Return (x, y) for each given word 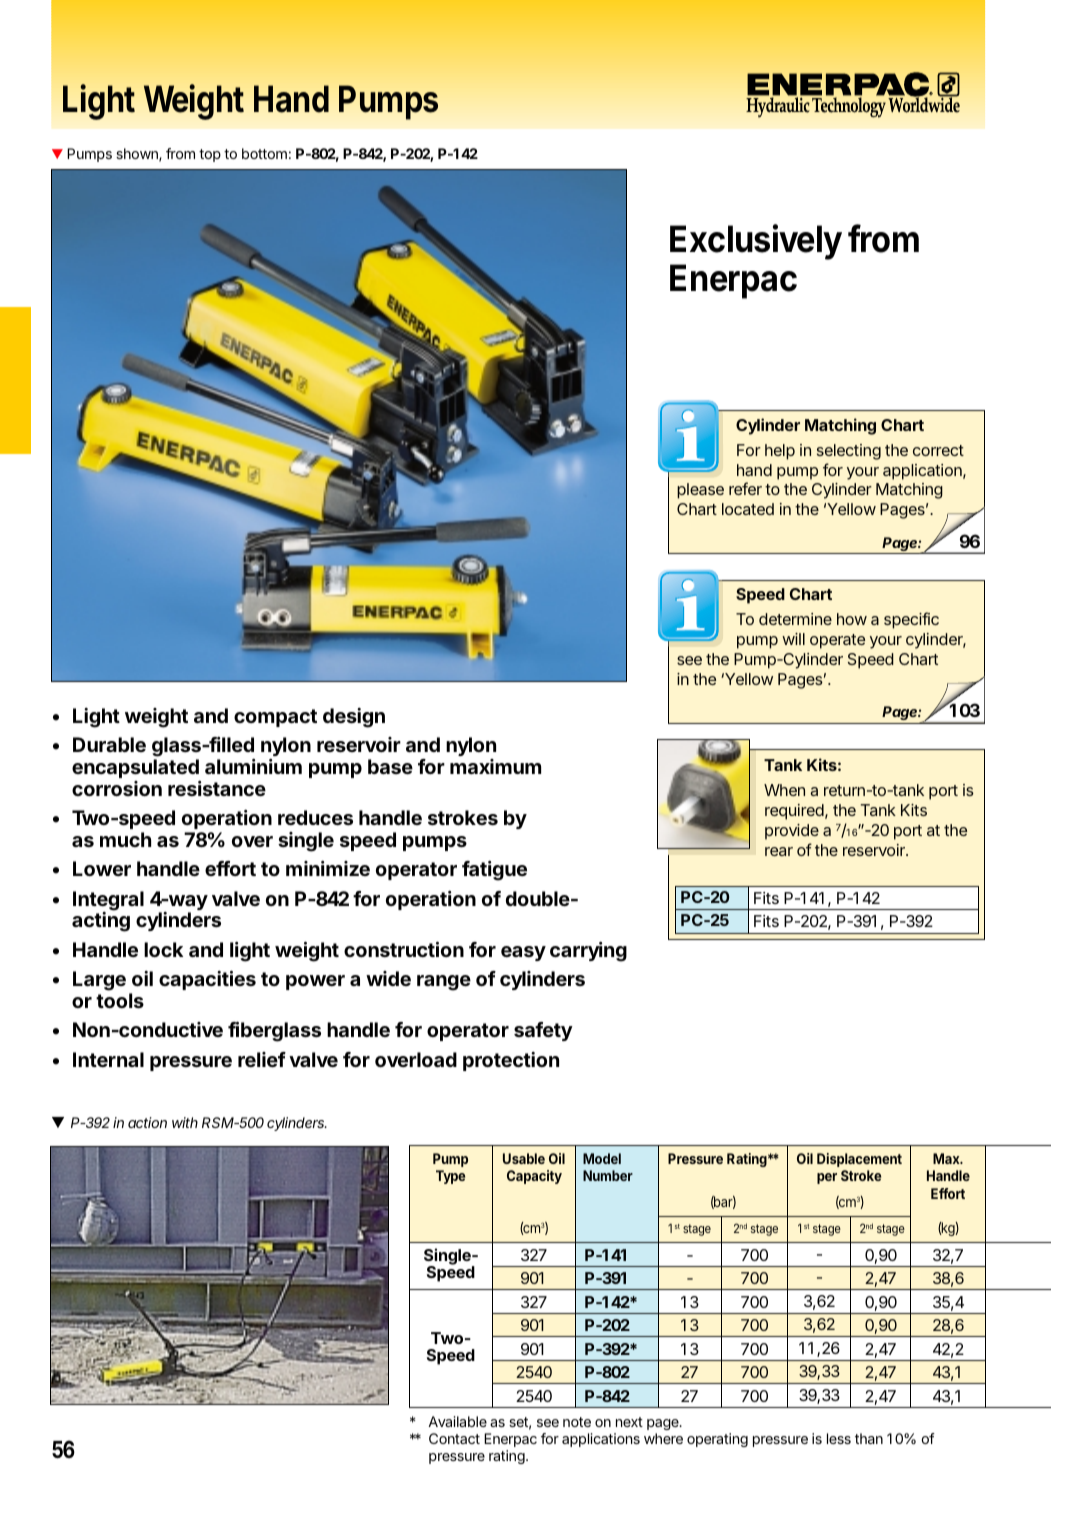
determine (795, 619)
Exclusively (756, 242)
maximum (495, 766)
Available (457, 1421)
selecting (849, 452)
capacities (207, 980)
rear (779, 851)
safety (543, 1031)
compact (275, 718)
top (210, 155)
